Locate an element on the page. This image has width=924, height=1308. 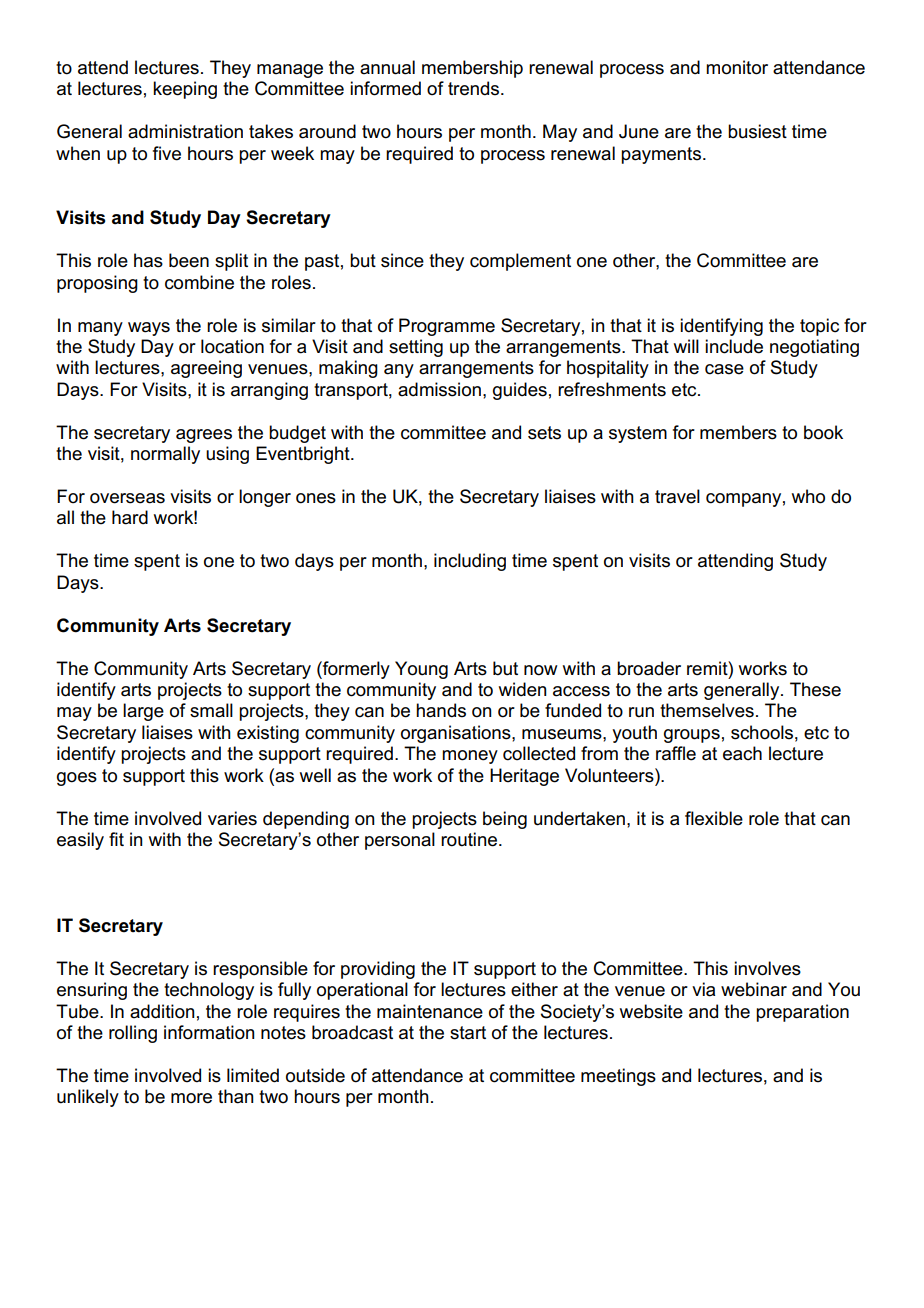
large is located at coordinates (143, 712).
